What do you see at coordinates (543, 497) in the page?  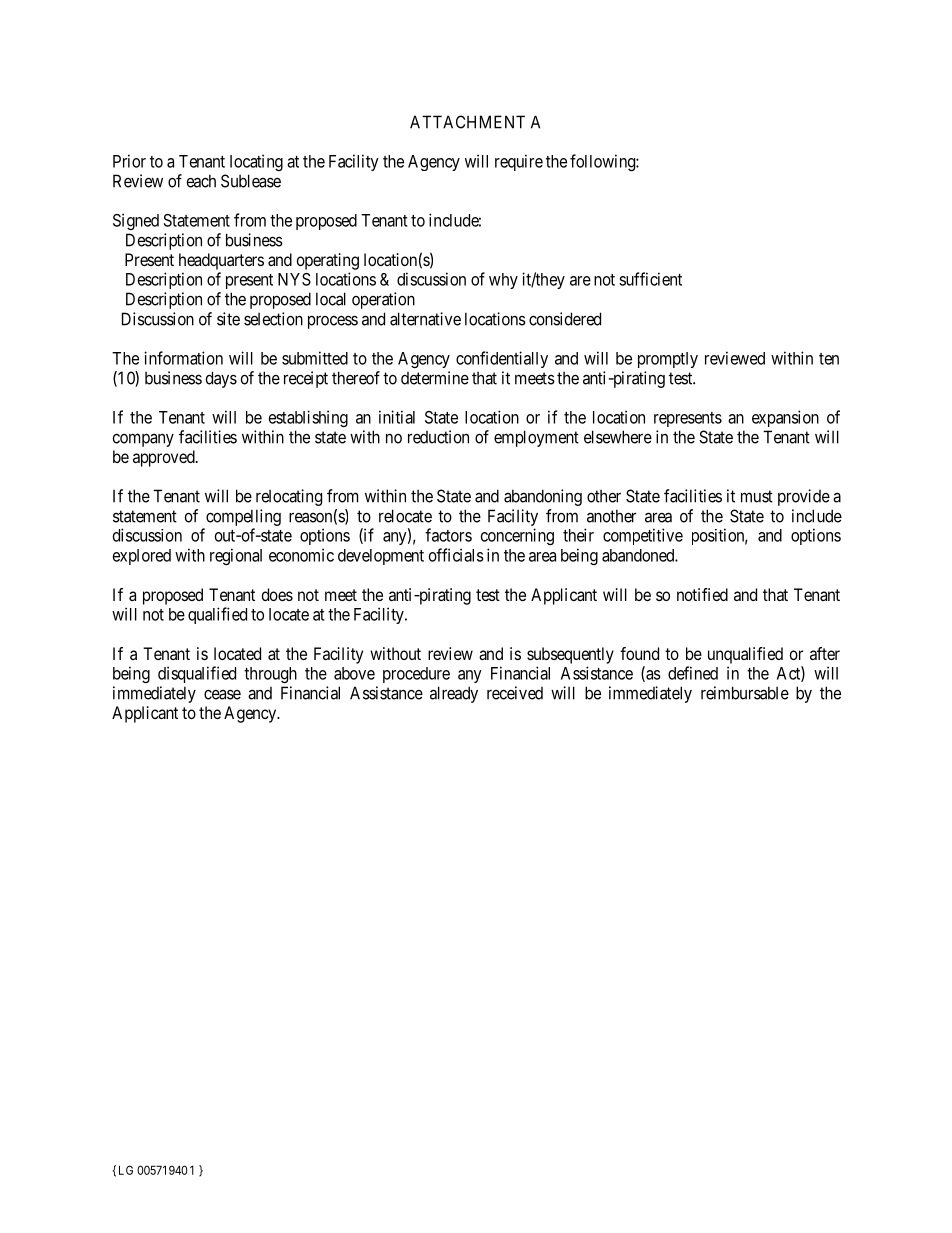 I see `abandoning` at bounding box center [543, 497].
